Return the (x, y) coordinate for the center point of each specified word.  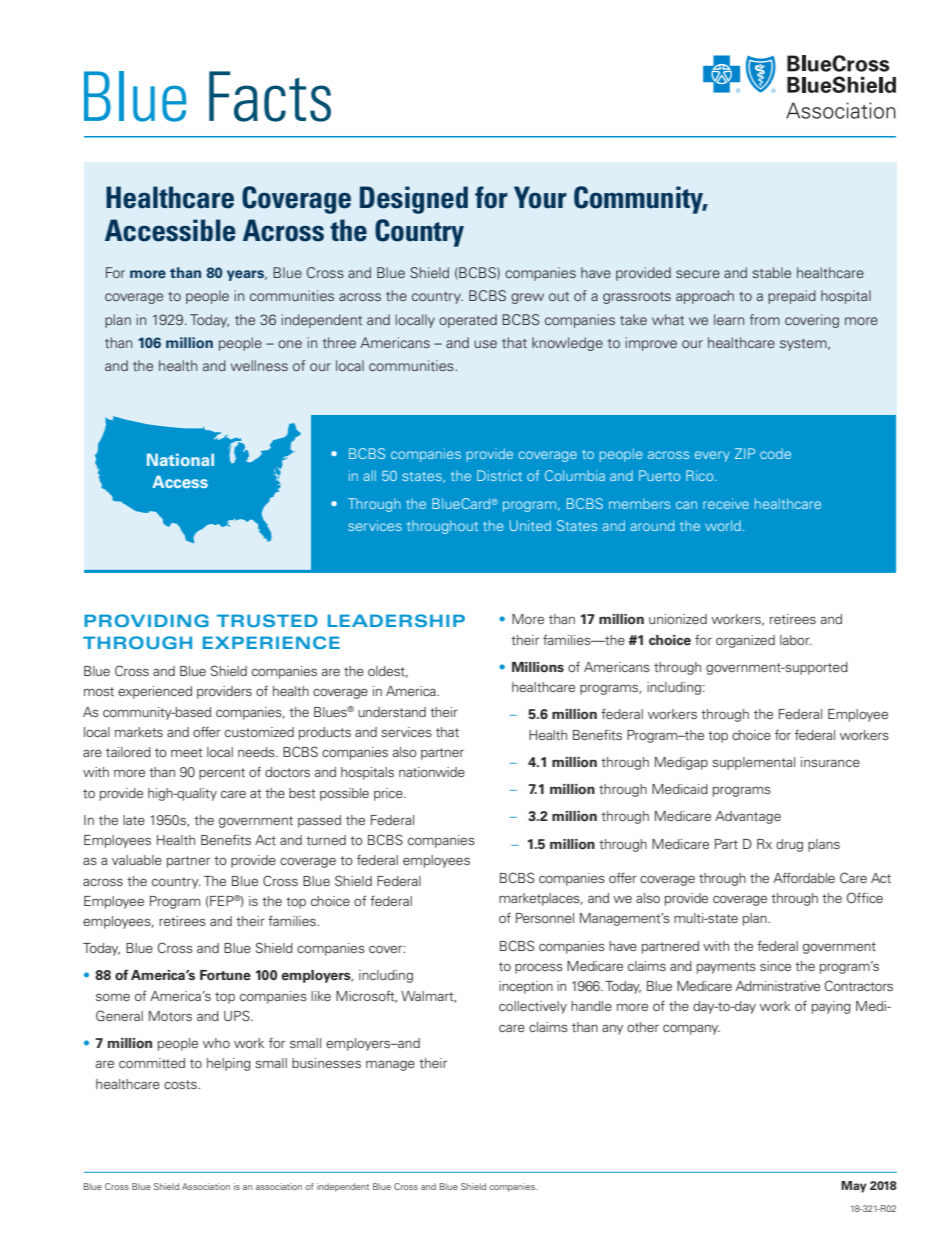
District (499, 475)
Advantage (748, 817)
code (775, 453)
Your (540, 197)
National (180, 459)
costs (181, 1084)
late (134, 820)
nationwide (432, 772)
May (854, 1187)
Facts (270, 96)
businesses (326, 1063)
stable (771, 272)
